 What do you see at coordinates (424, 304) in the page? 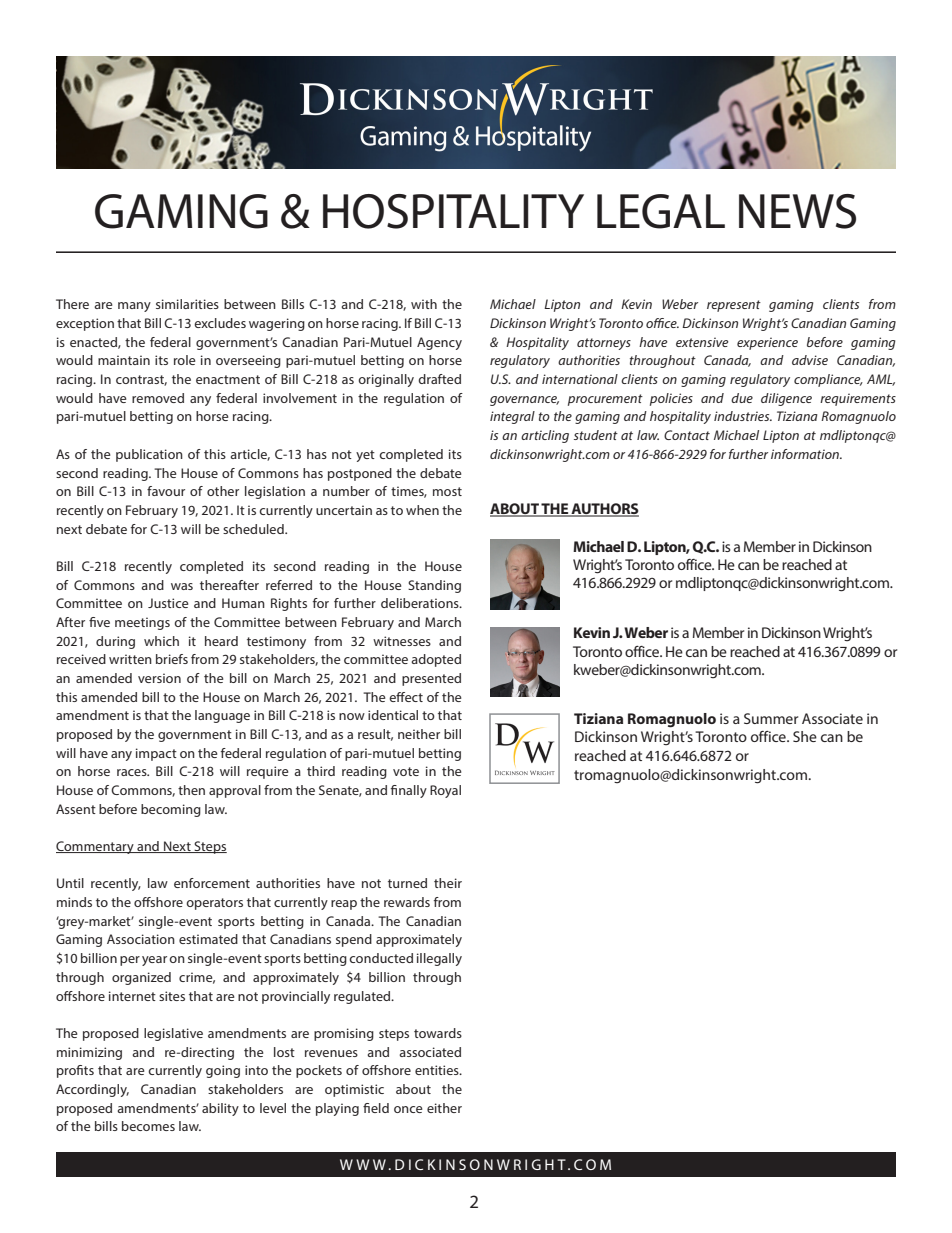
I see `with` at bounding box center [424, 304].
